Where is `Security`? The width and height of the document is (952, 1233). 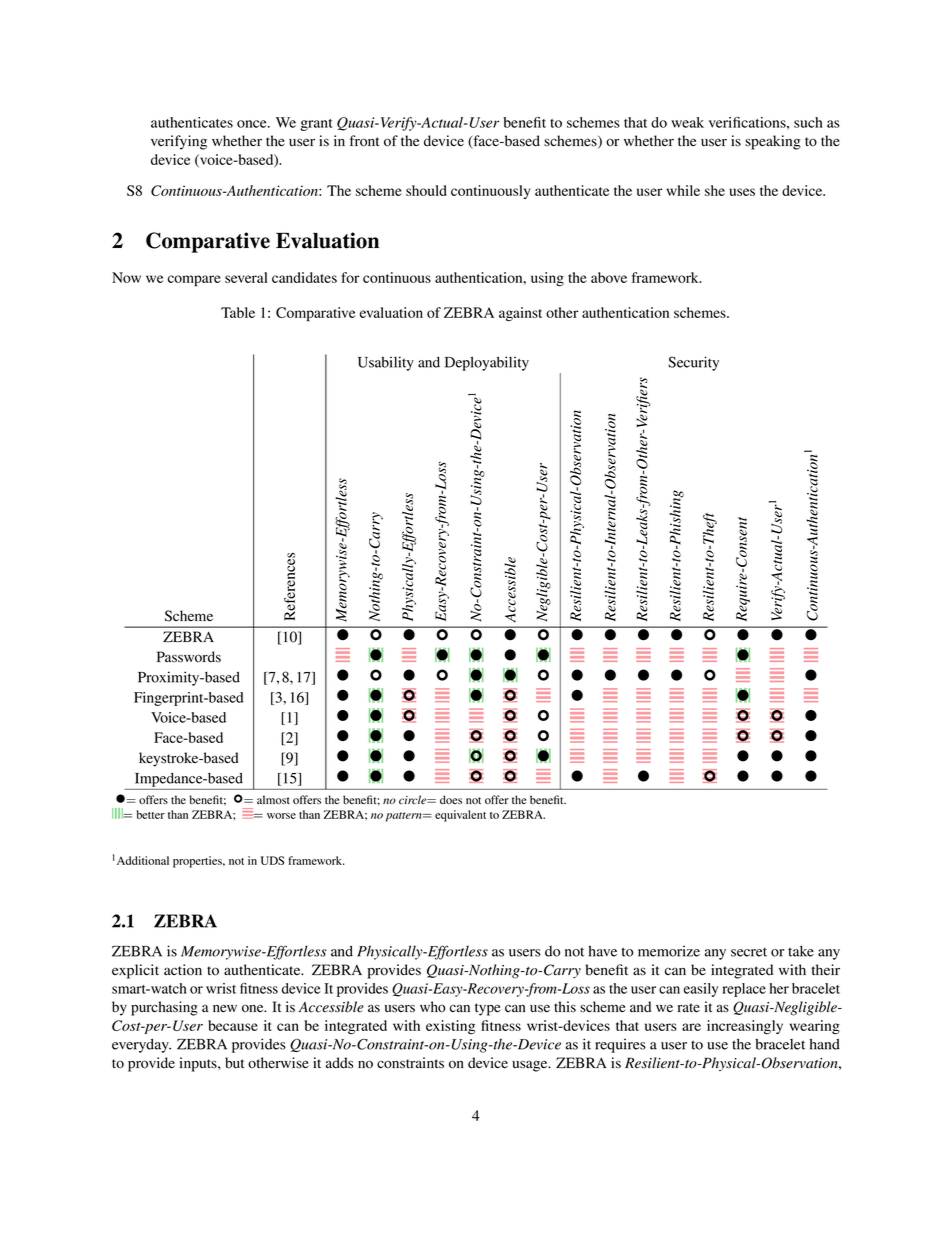 Security is located at coordinates (693, 363).
